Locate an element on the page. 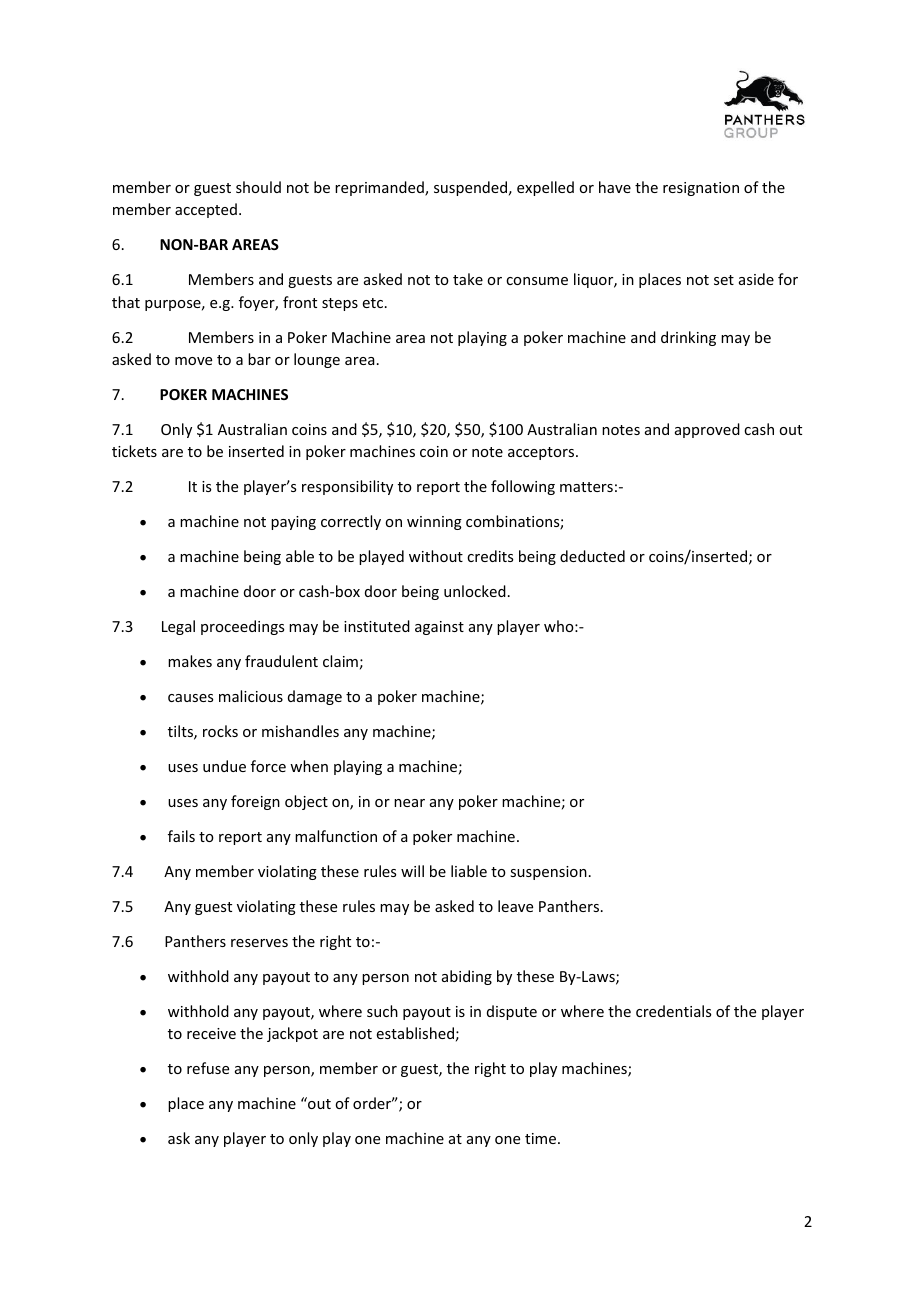  paying is located at coordinates (293, 523).
